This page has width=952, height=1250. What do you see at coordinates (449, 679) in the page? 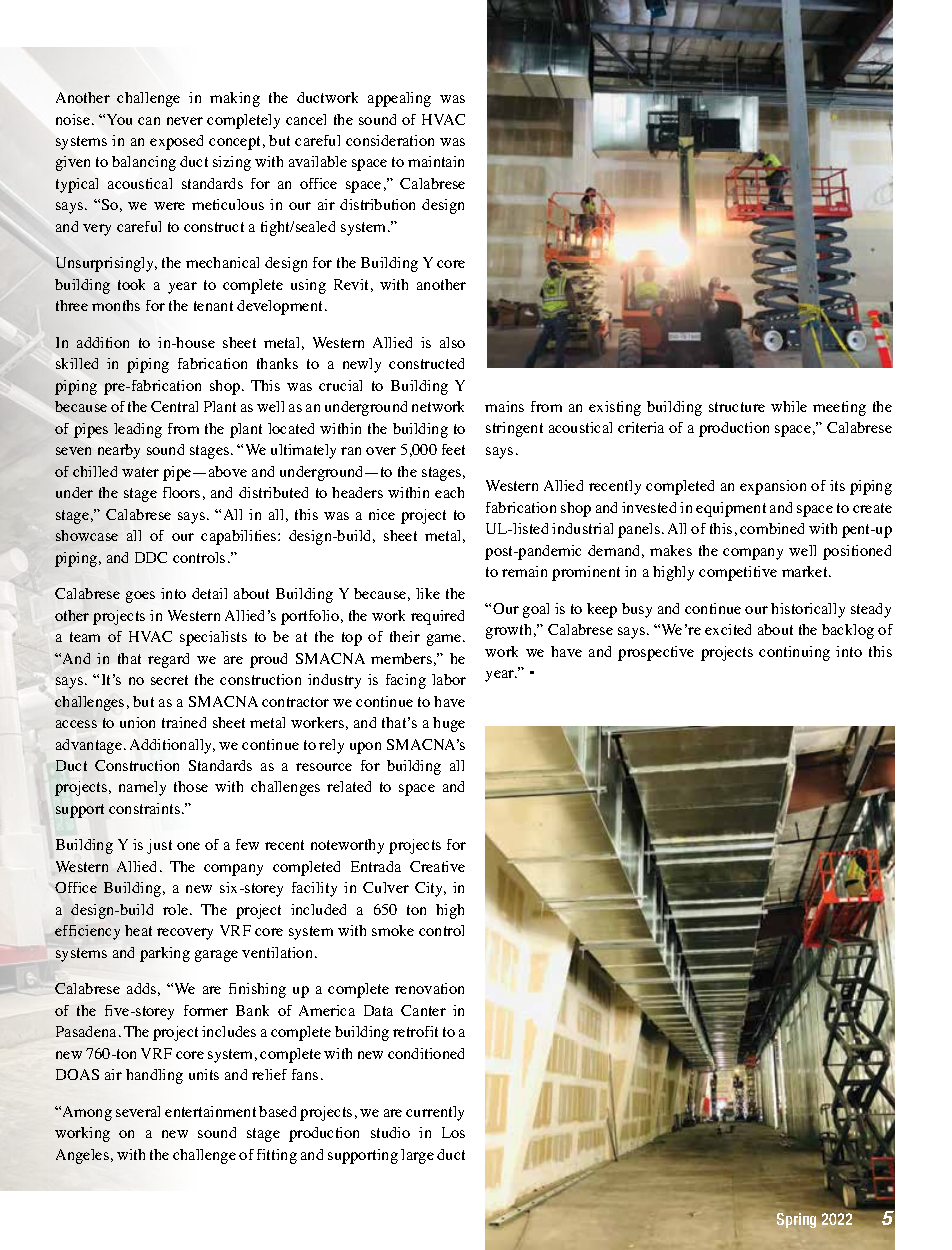
I see `labor` at bounding box center [449, 679].
